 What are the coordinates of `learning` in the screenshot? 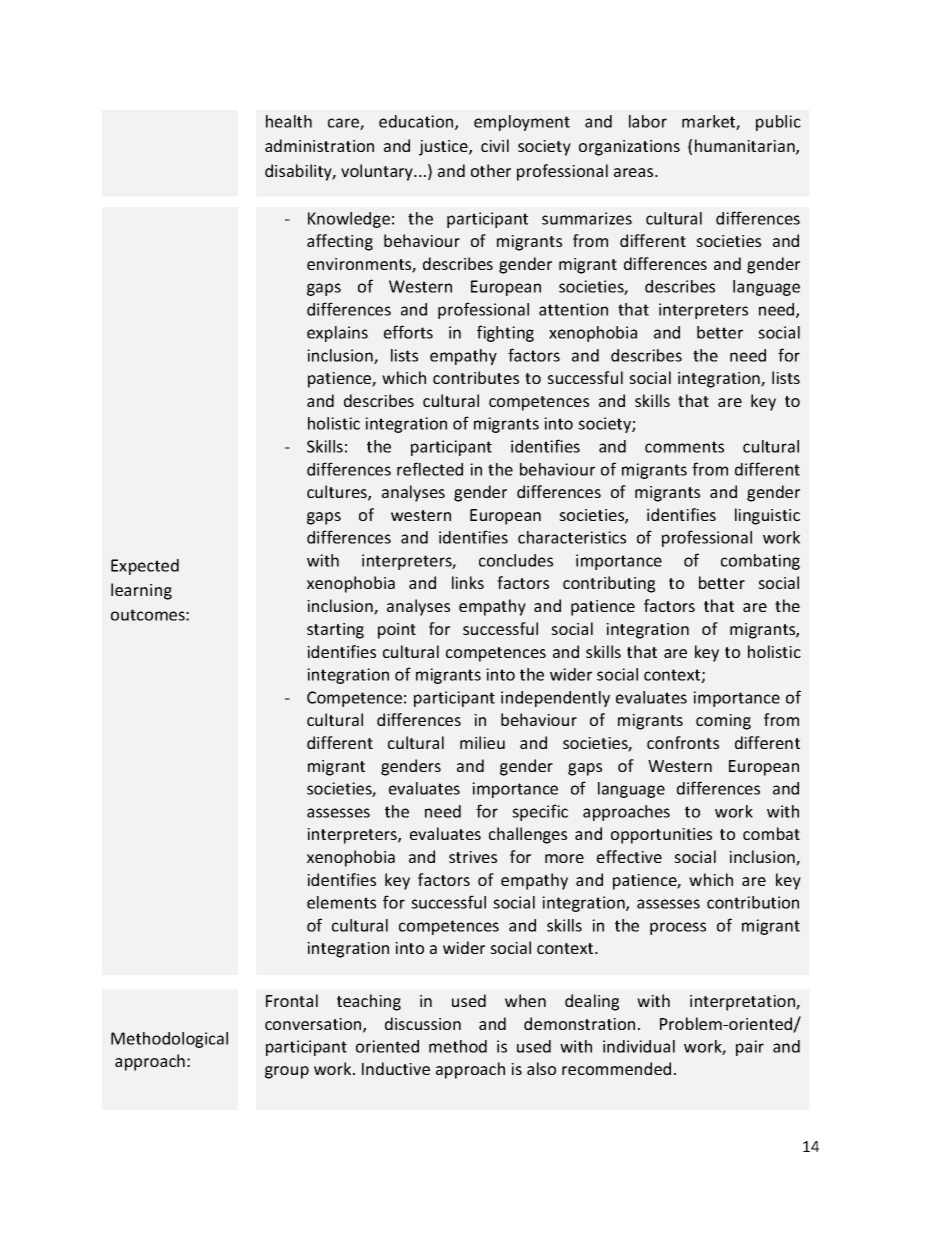 It's located at (141, 591).
